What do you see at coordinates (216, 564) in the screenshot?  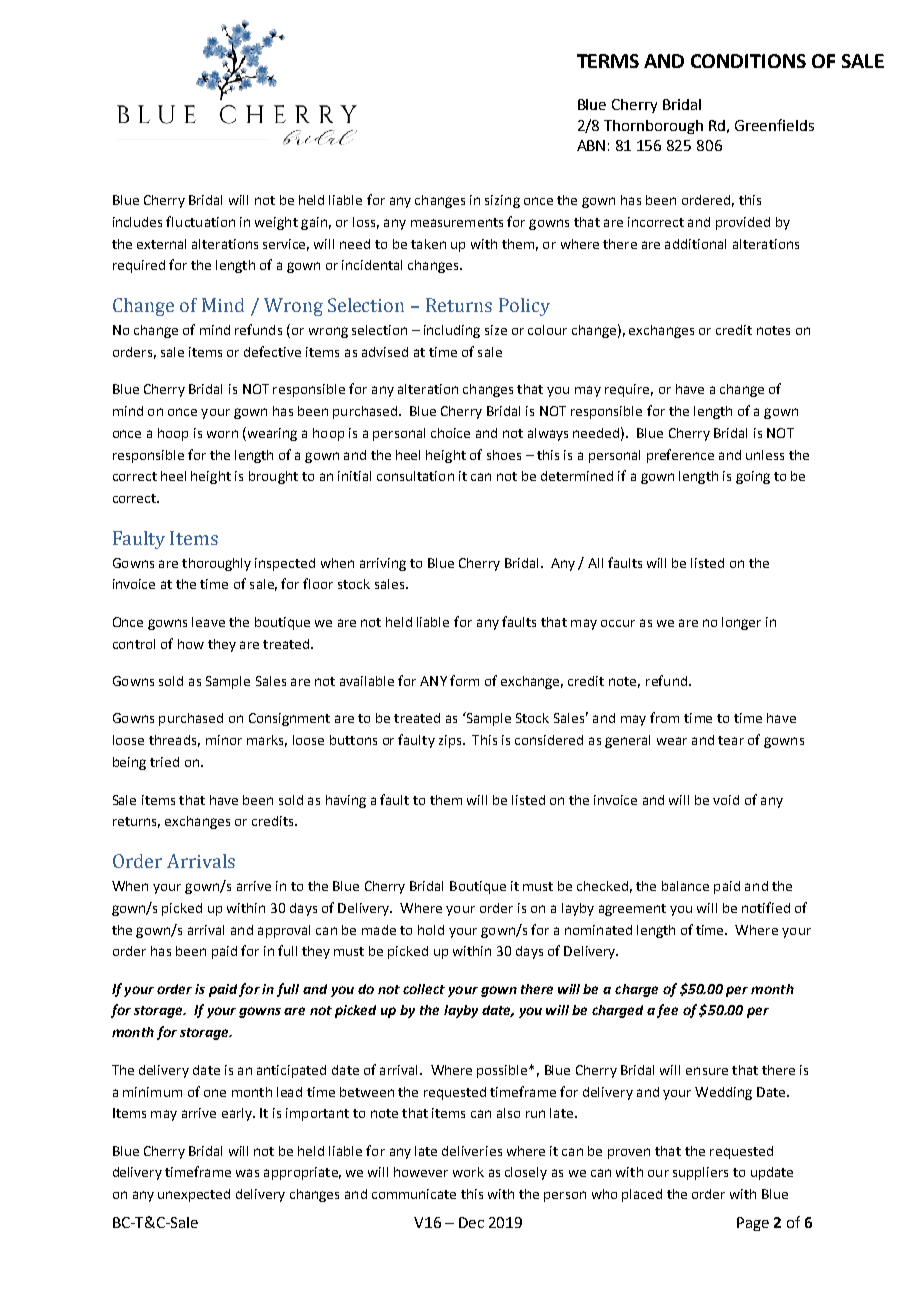 I see `thoroughly` at bounding box center [216, 564].
